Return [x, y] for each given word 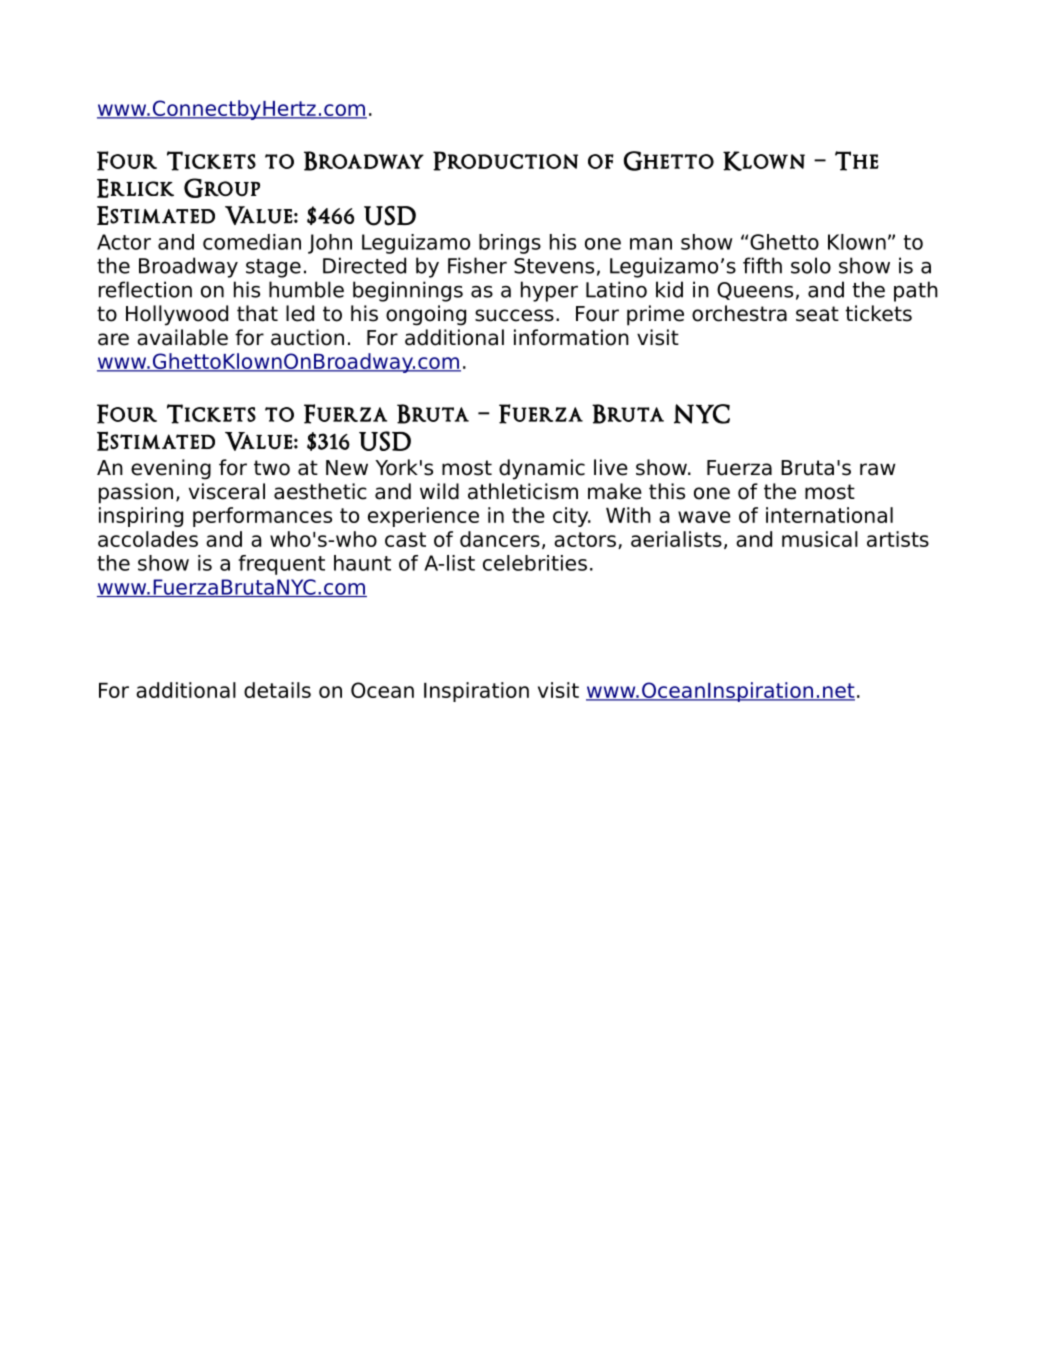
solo [811, 265]
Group [222, 188]
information [571, 337]
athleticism [523, 491]
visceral [227, 491]
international [829, 515]
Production [505, 161]
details [277, 690]
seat [817, 314]
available [182, 337]
